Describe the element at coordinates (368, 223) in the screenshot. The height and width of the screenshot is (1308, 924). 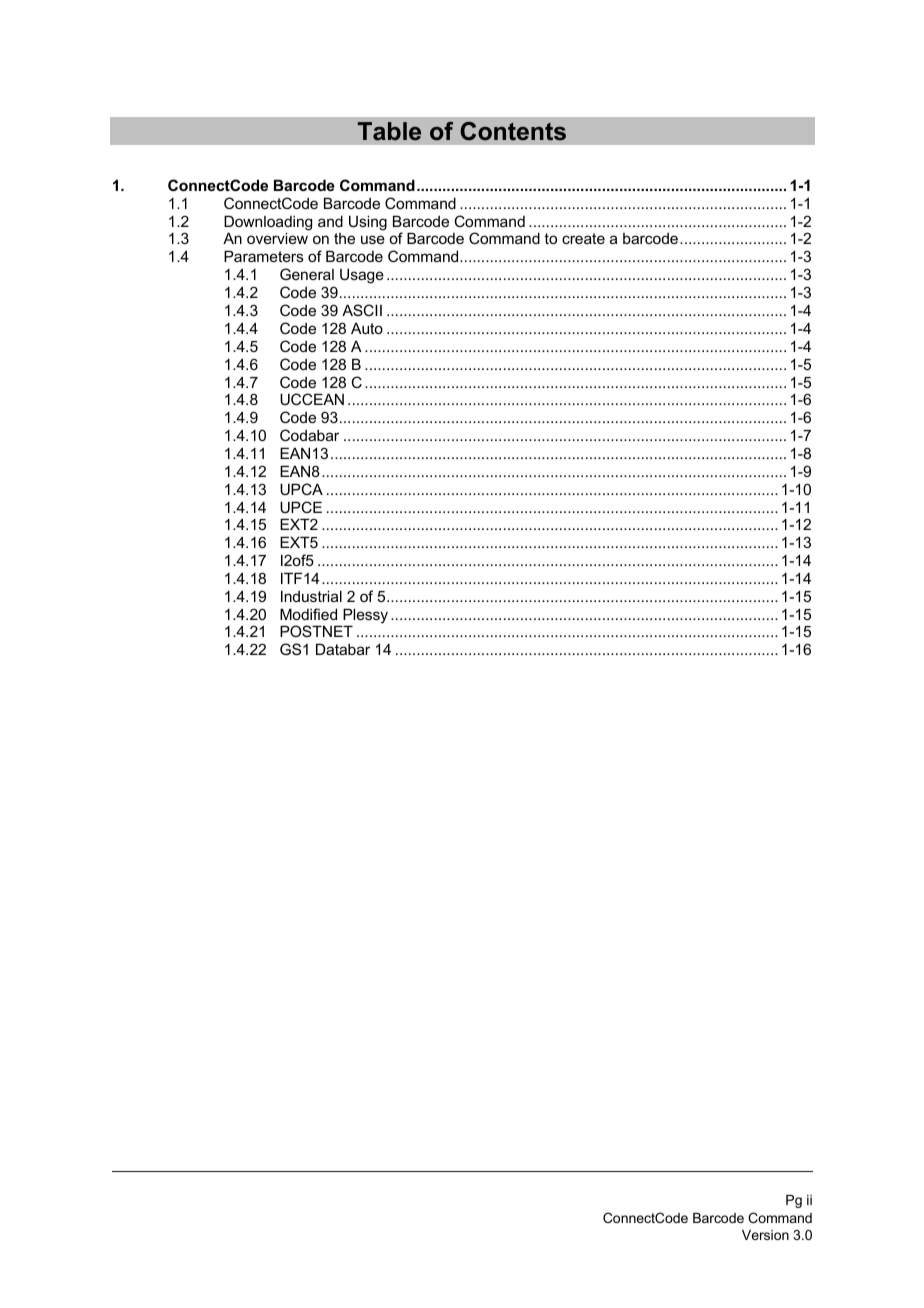
I see `Using` at that location.
